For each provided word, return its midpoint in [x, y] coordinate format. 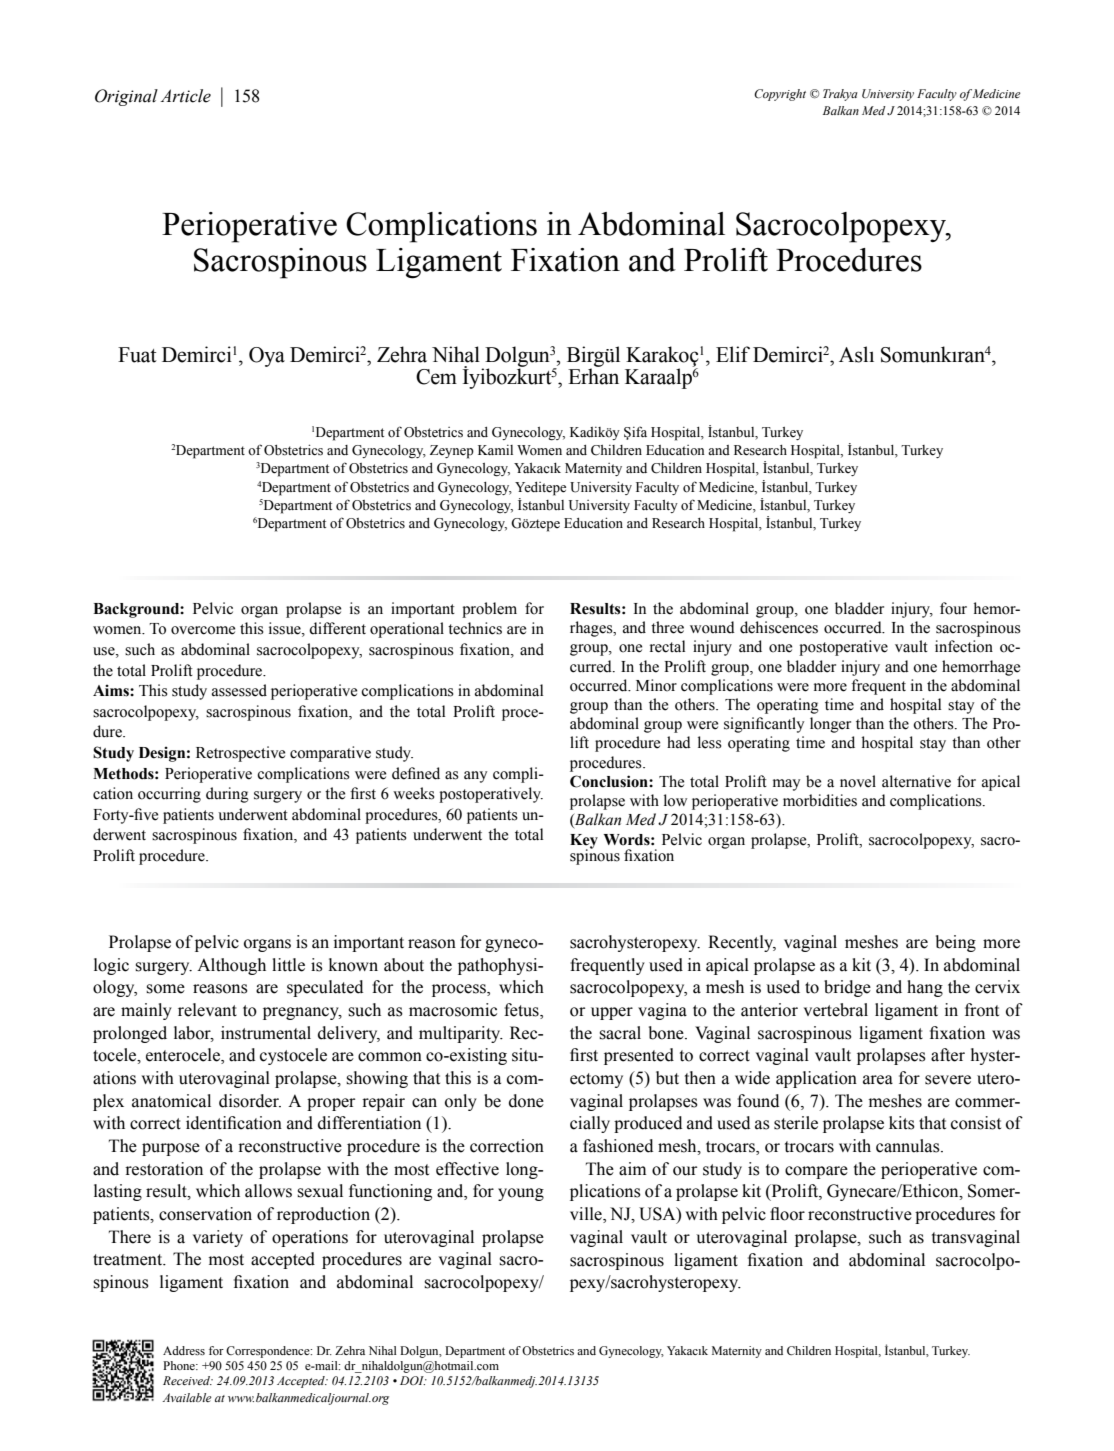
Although [231, 966]
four [953, 608]
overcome [203, 630]
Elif [733, 354]
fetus [522, 1011]
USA [658, 1215]
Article [185, 96]
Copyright [780, 95]
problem [489, 610]
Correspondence [269, 1352]
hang [925, 988]
